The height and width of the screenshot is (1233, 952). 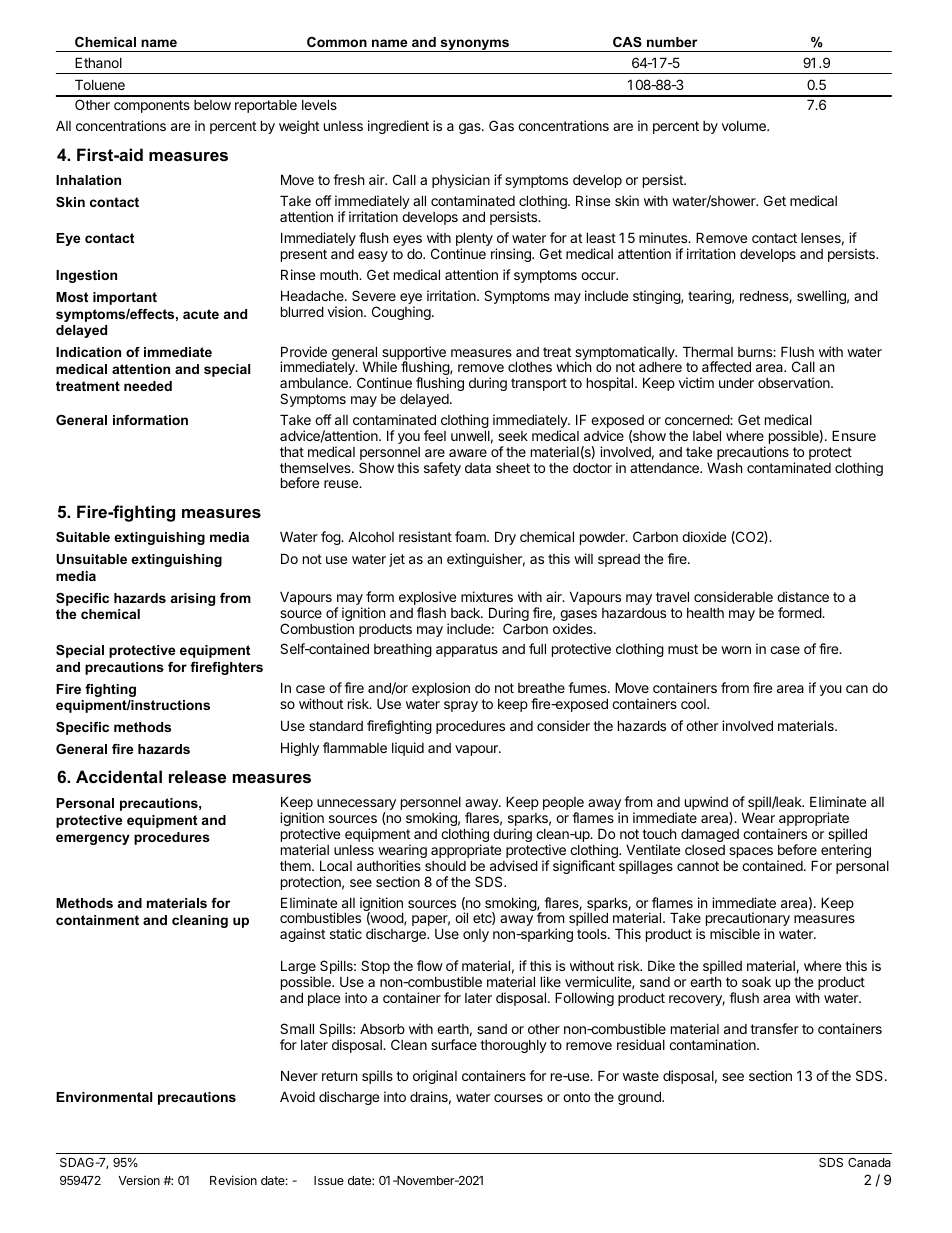 I want to click on components, so click(x=152, y=106).
